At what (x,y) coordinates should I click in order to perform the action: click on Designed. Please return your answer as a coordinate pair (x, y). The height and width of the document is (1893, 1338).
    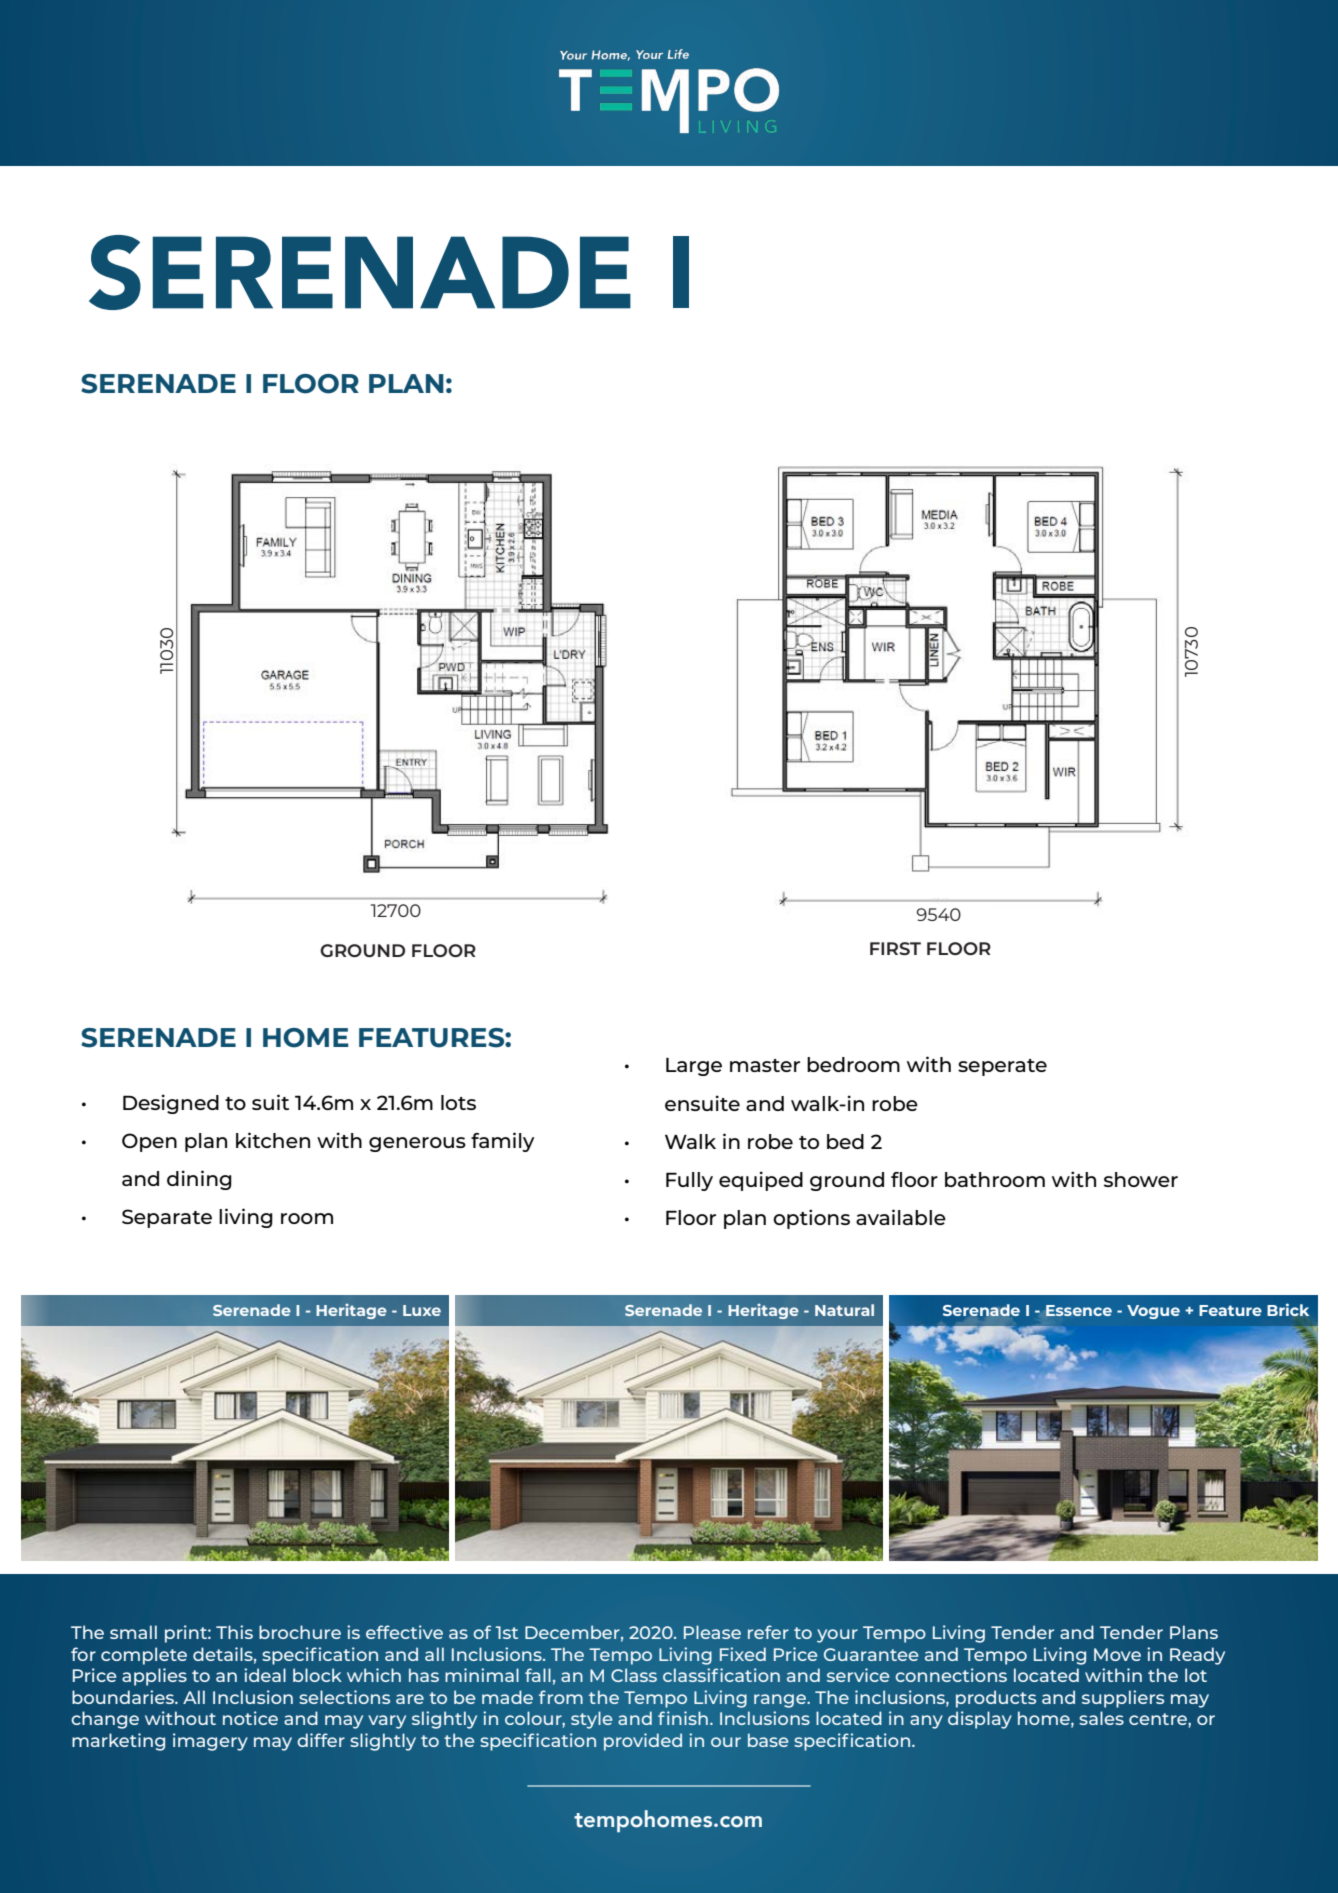
    Looking at the image, I should click on (171, 1104).
